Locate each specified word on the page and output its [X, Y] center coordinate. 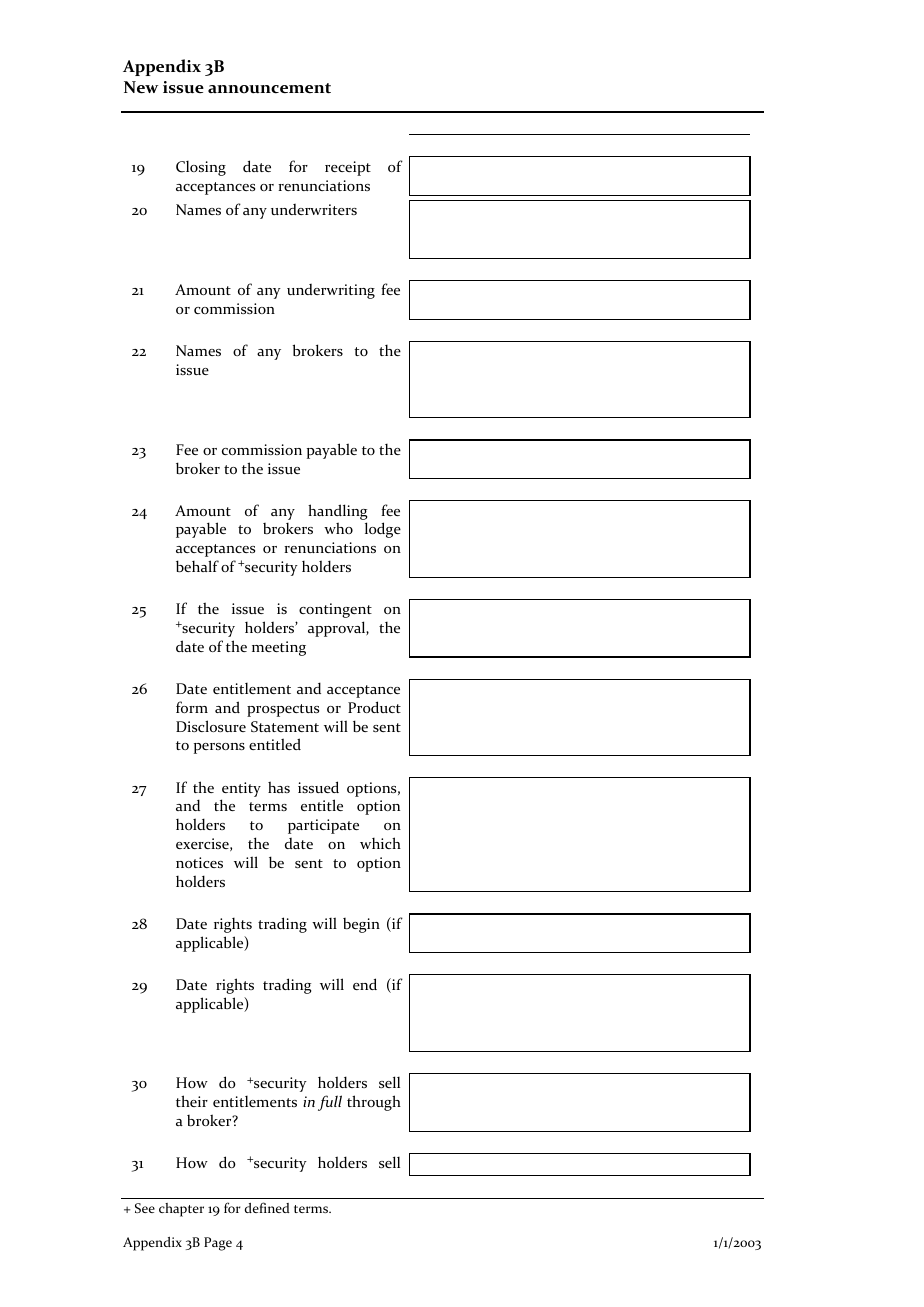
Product [374, 707]
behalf [197, 566]
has [279, 787]
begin [361, 925]
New [141, 87]
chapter [181, 1210]
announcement [269, 88]
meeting [279, 648]
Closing [201, 168]
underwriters [314, 209]
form [192, 707]
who [338, 528]
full [330, 1103]
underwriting [331, 291]
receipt [348, 168]
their [192, 1101]
